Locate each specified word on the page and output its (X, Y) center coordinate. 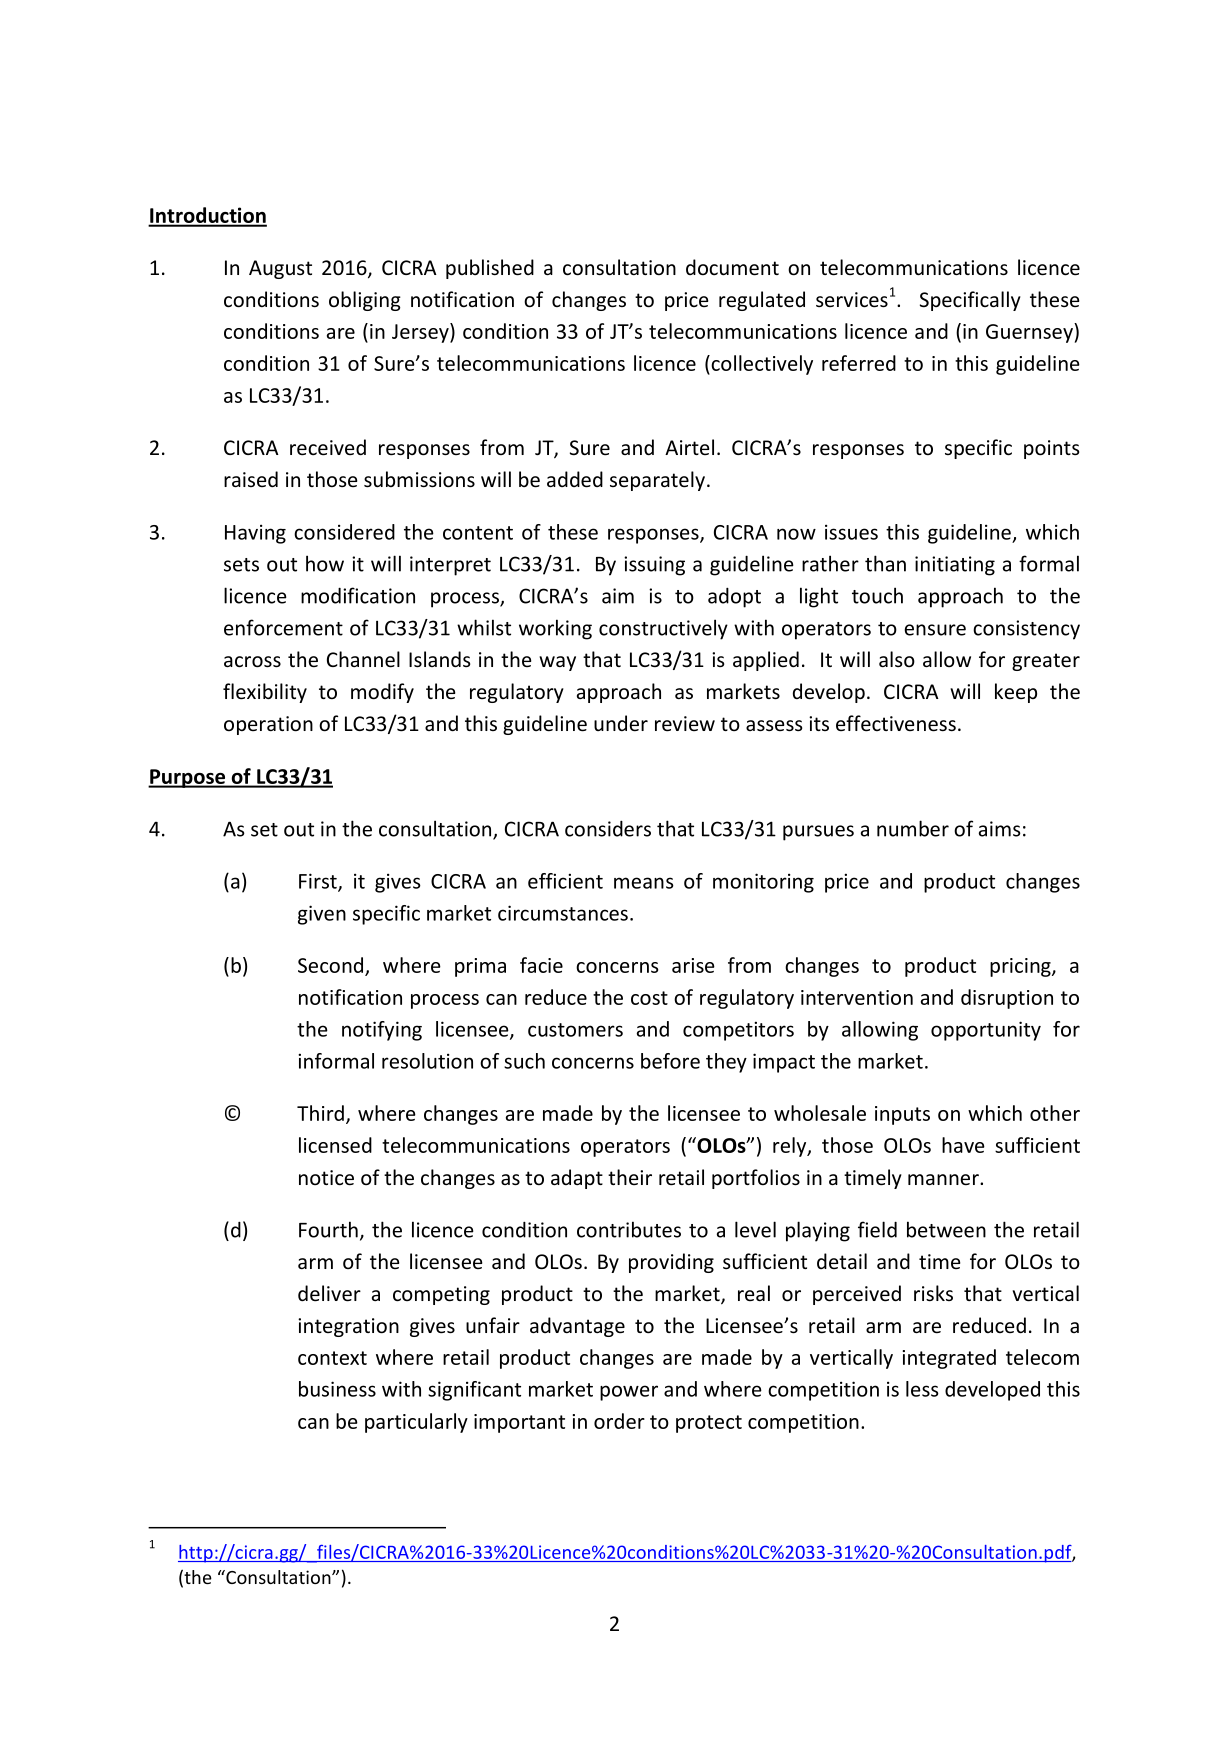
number (913, 828)
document (732, 267)
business (337, 1389)
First (319, 882)
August (280, 269)
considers (608, 828)
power (629, 1393)
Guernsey (1030, 333)
